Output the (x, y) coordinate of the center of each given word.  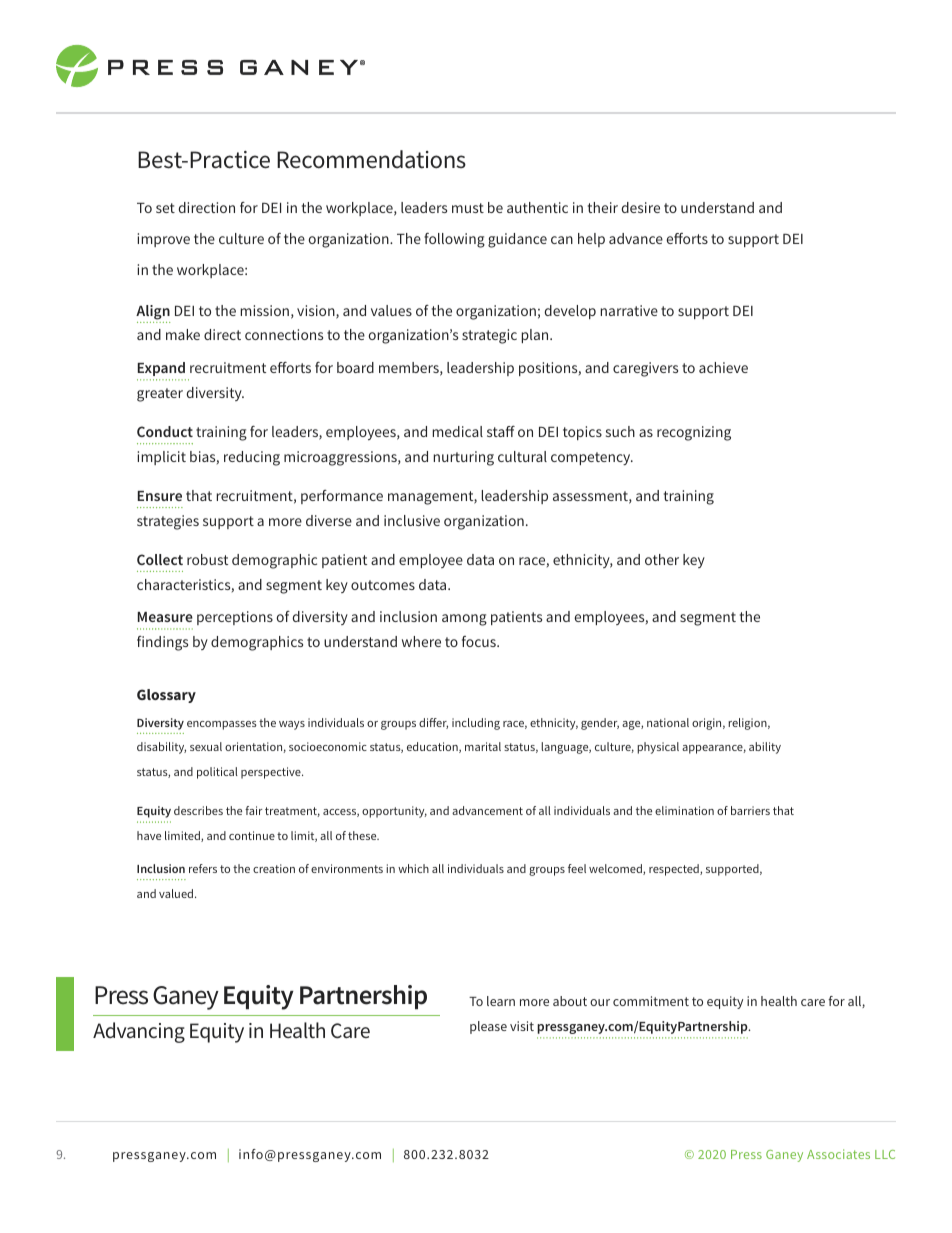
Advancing (139, 1032)
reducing (252, 458)
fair (253, 810)
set (165, 208)
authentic (537, 207)
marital (483, 746)
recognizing (694, 433)
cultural (522, 456)
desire (640, 207)
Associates (838, 1154)
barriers (750, 810)
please (488, 1027)
